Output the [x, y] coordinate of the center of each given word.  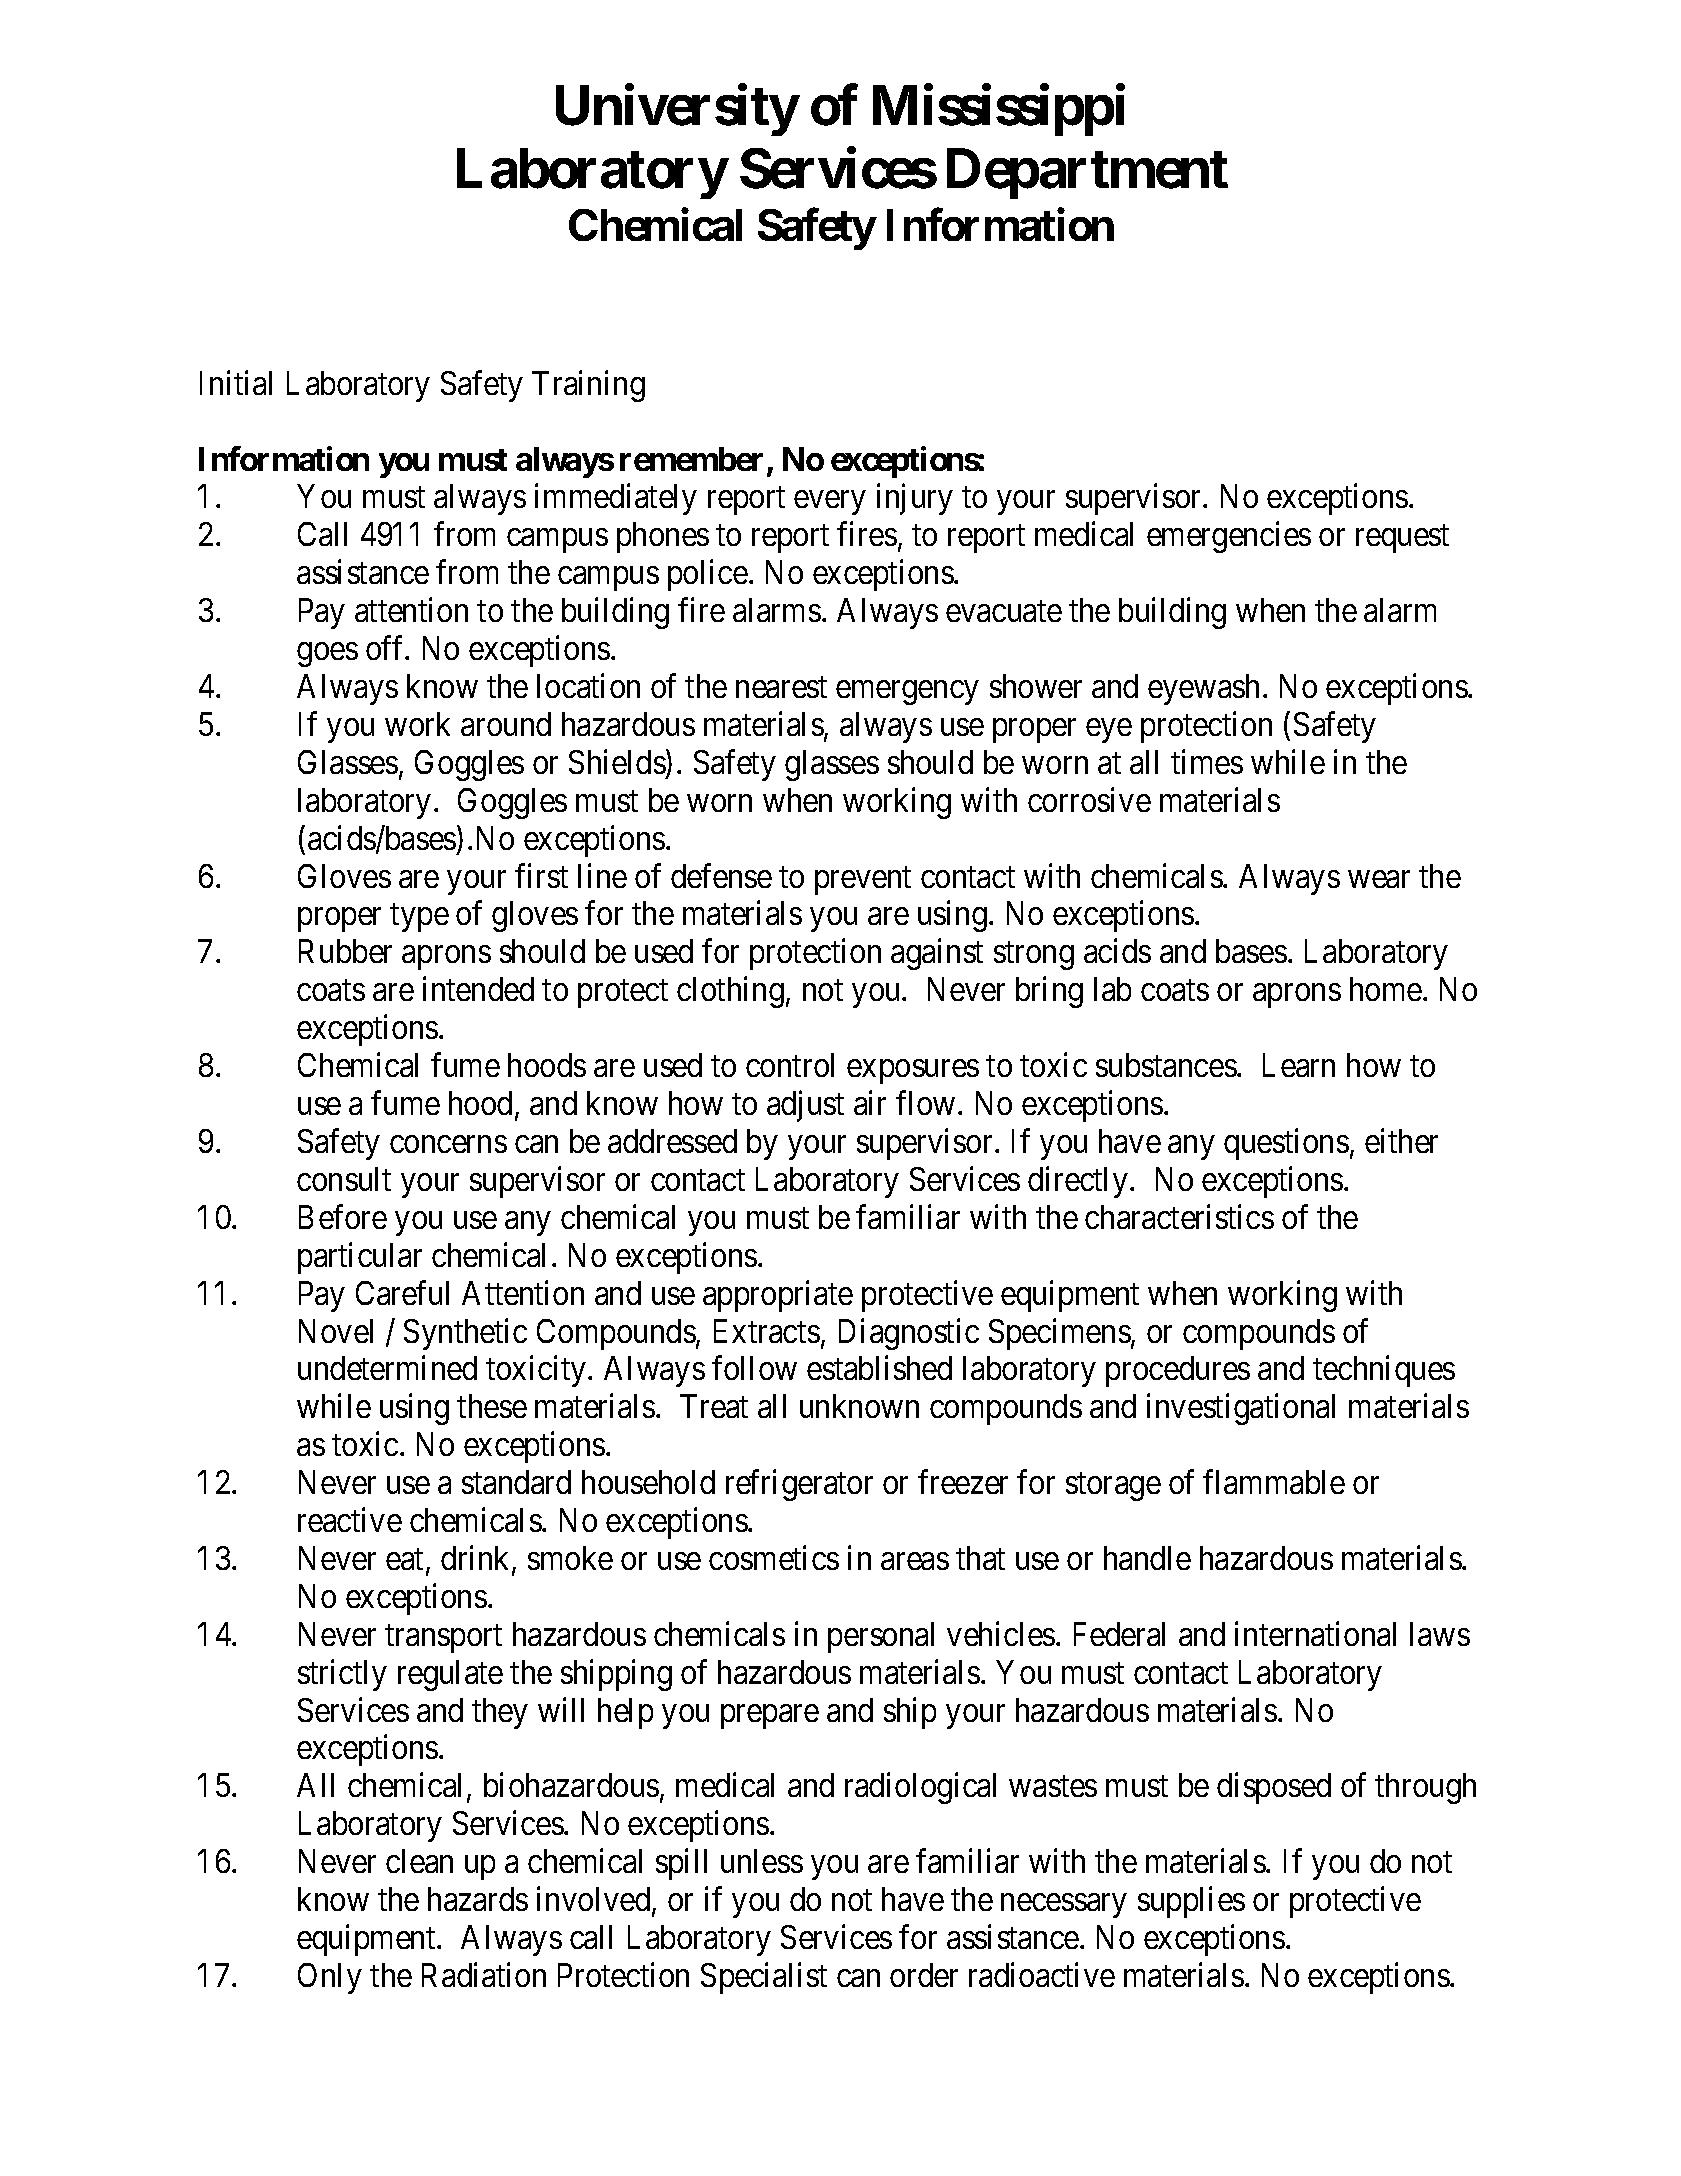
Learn [1299, 1065]
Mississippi [999, 110]
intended [478, 989]
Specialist [764, 1978]
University [677, 110]
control [790, 1065]
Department [1087, 174]
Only [330, 1978]
